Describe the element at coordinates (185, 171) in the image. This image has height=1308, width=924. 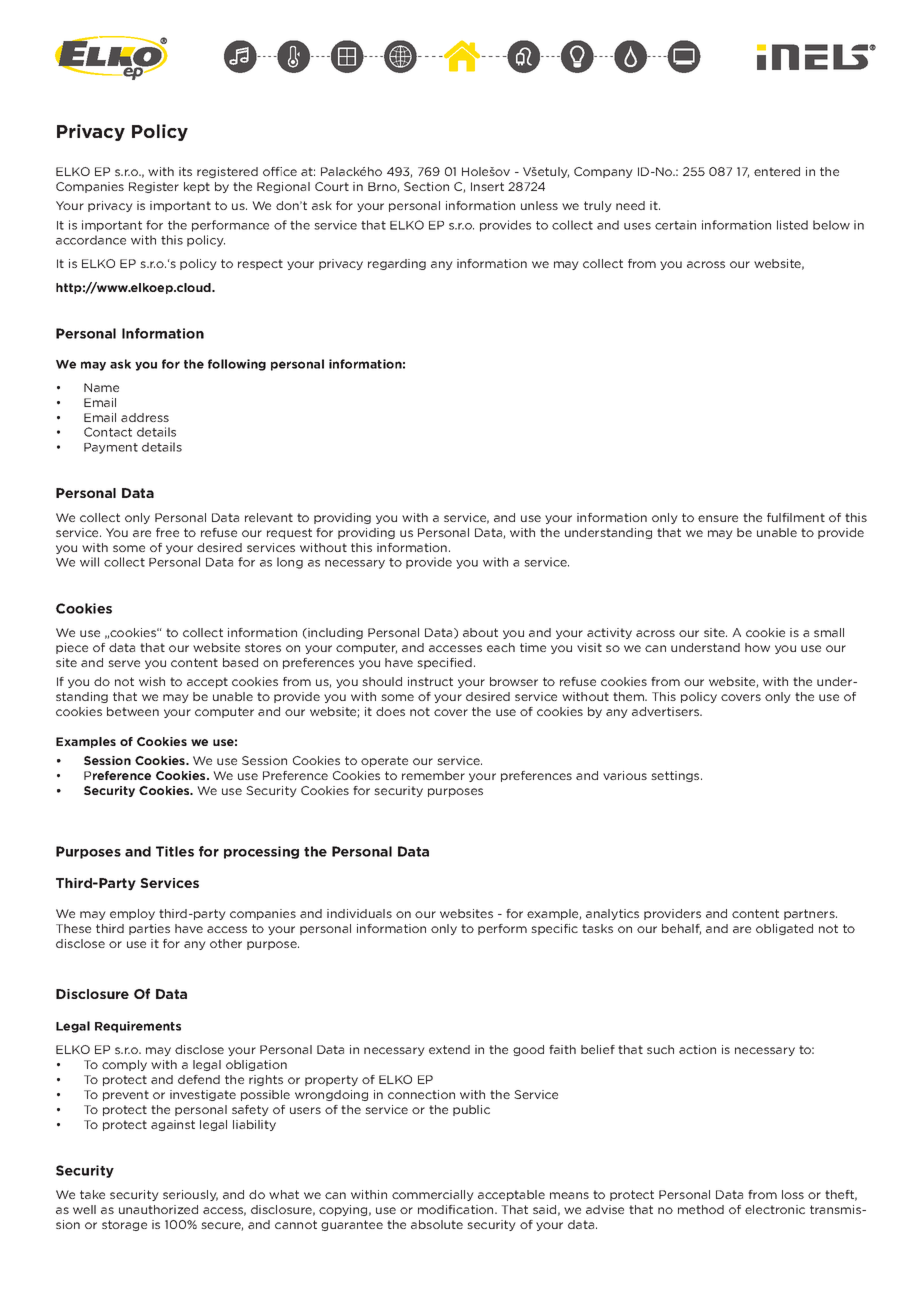
I see `its` at that location.
